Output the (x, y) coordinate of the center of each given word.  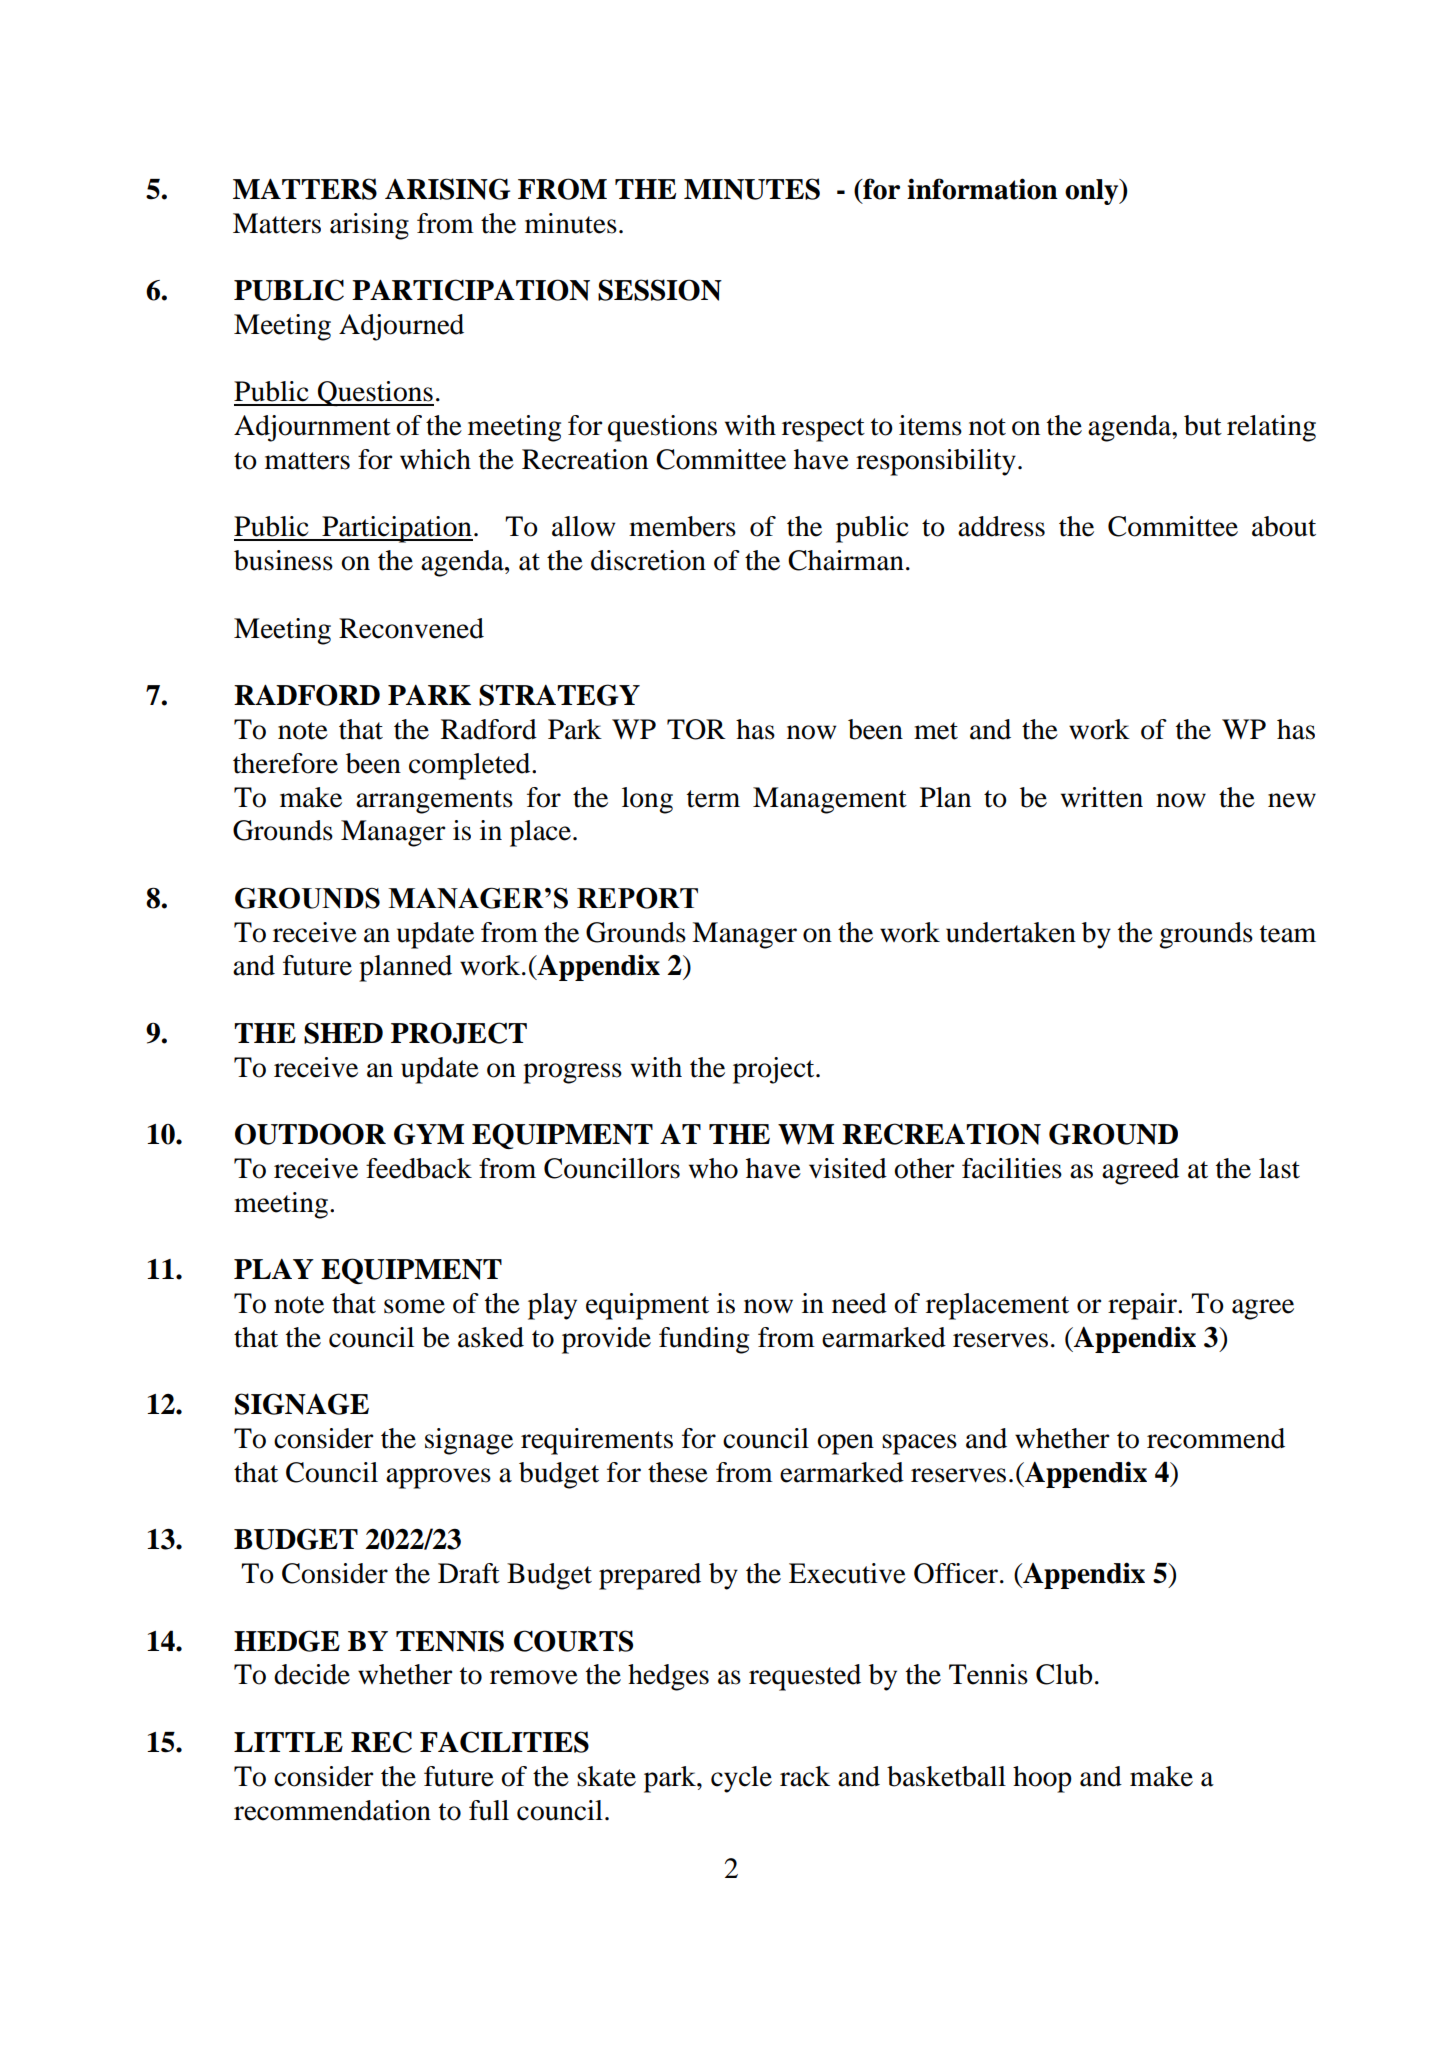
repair (1143, 1306)
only (1093, 192)
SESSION (660, 290)
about (1284, 526)
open (845, 1444)
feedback (419, 1168)
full (489, 1810)
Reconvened (411, 628)
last (1279, 1168)
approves (438, 1478)
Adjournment (312, 428)
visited (848, 1168)
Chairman (846, 560)
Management (830, 800)
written (1102, 797)
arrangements (434, 802)
